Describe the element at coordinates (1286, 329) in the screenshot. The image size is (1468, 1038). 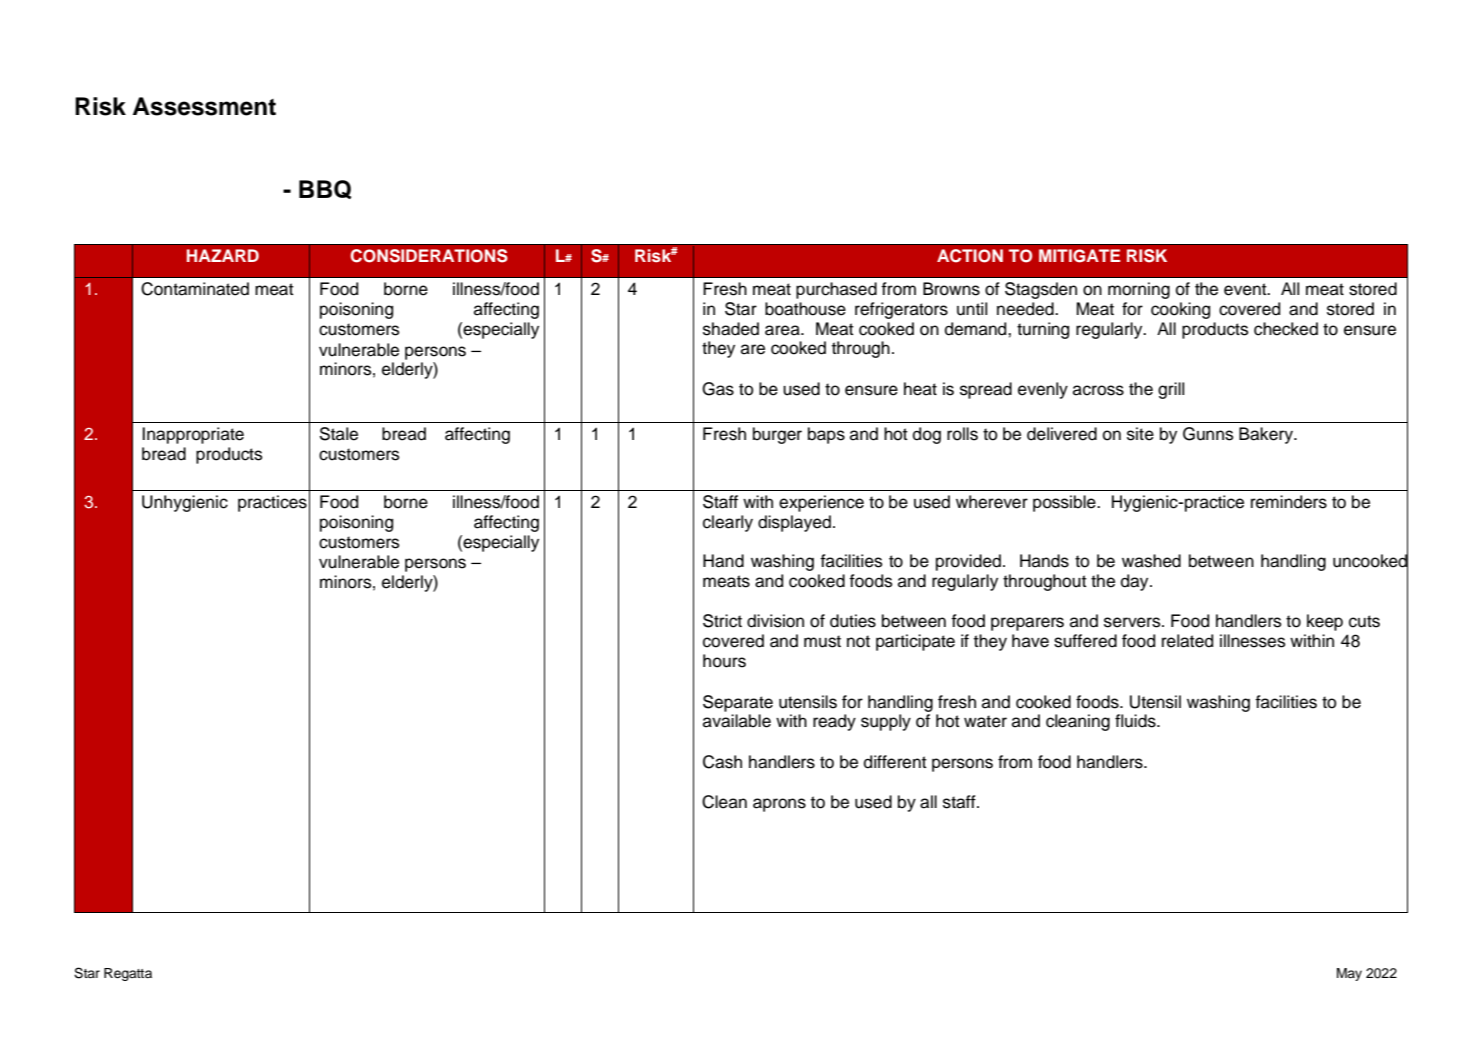
I see `checked` at that location.
